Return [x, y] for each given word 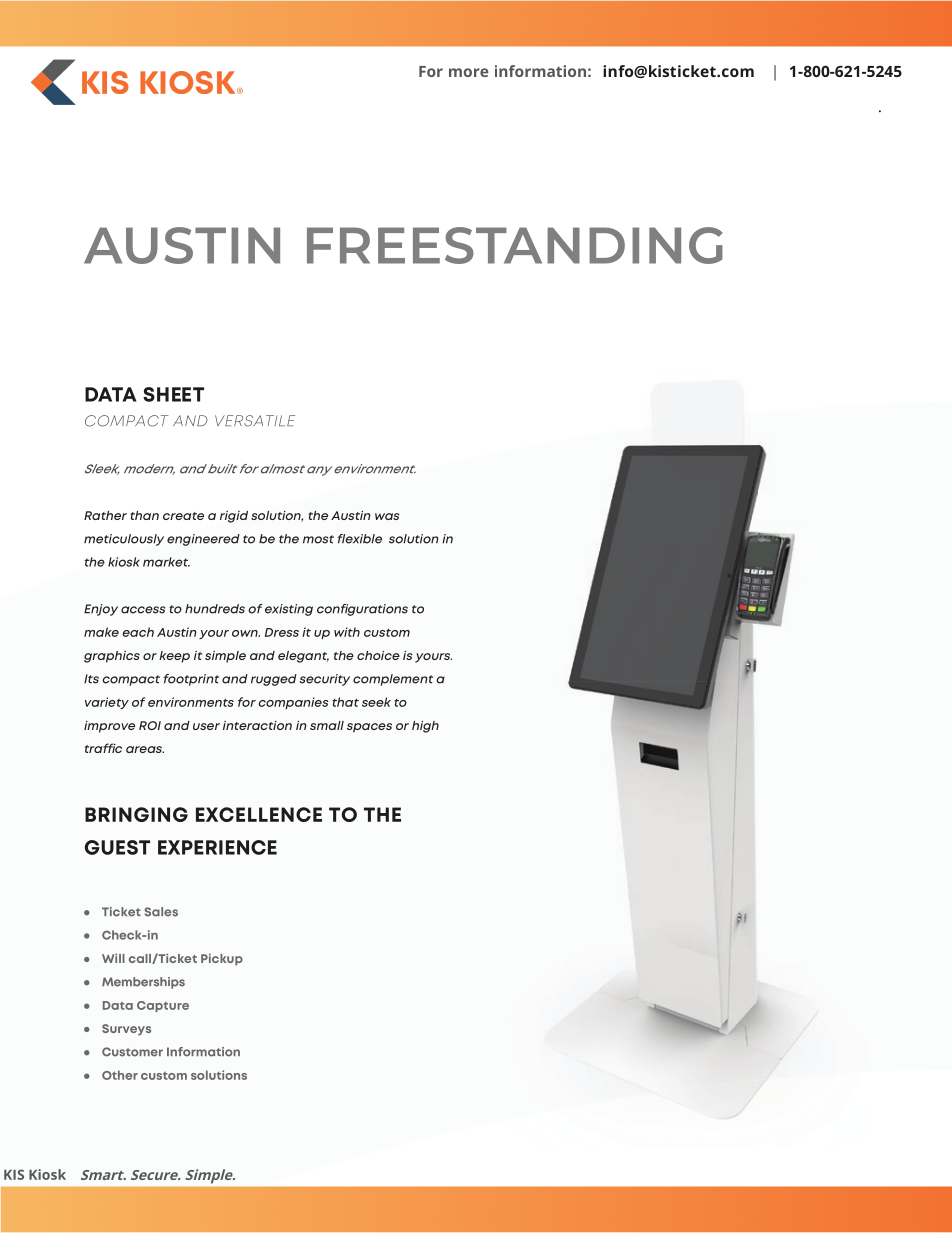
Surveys [126, 1030]
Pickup [222, 960]
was [387, 516]
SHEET [173, 394]
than [144, 515]
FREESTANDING [515, 245]
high [425, 727]
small [327, 725]
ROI [150, 725]
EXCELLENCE [259, 814]
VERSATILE [255, 421]
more [468, 72]
